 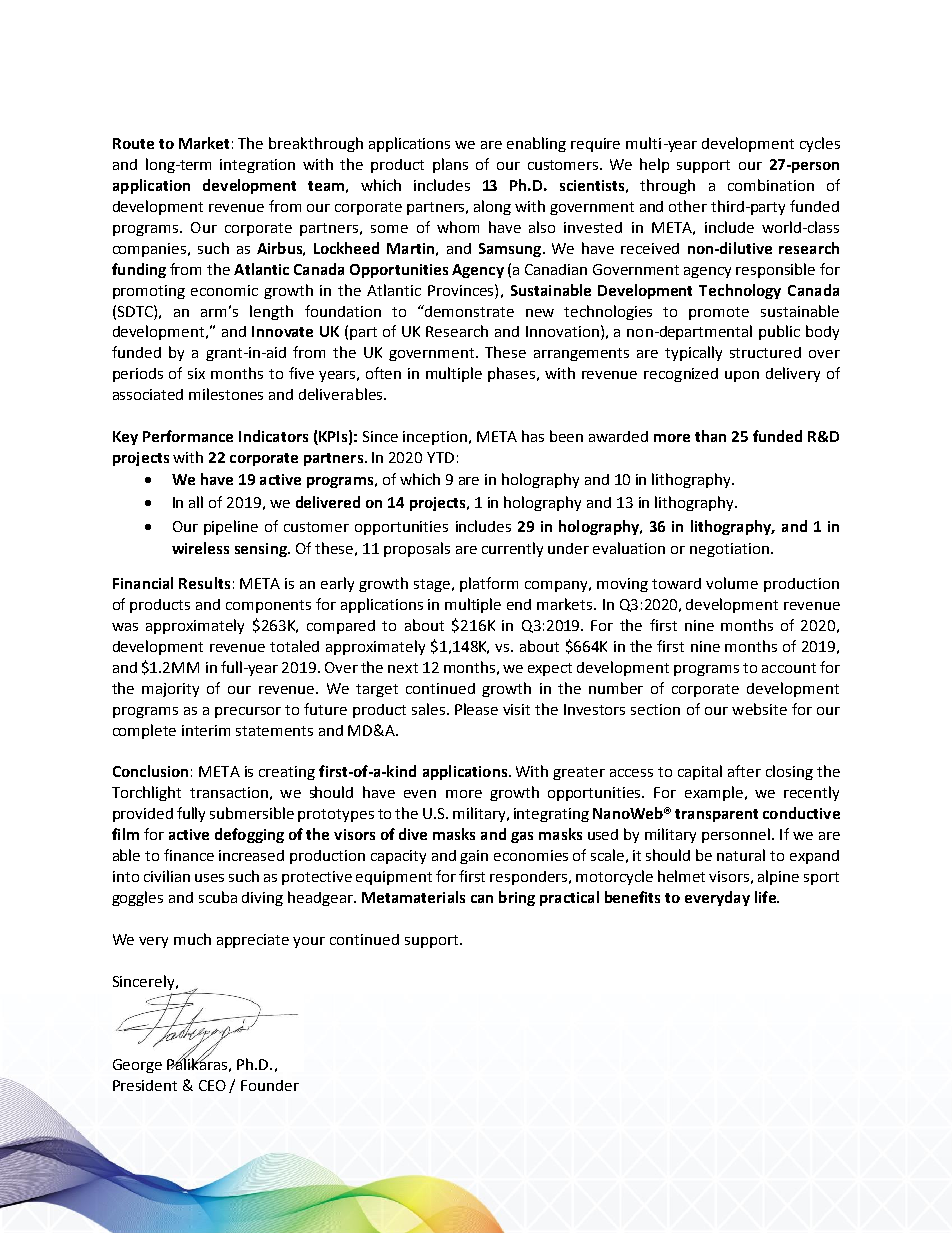 What do you see at coordinates (450, 165) in the image?
I see `plans` at bounding box center [450, 165].
